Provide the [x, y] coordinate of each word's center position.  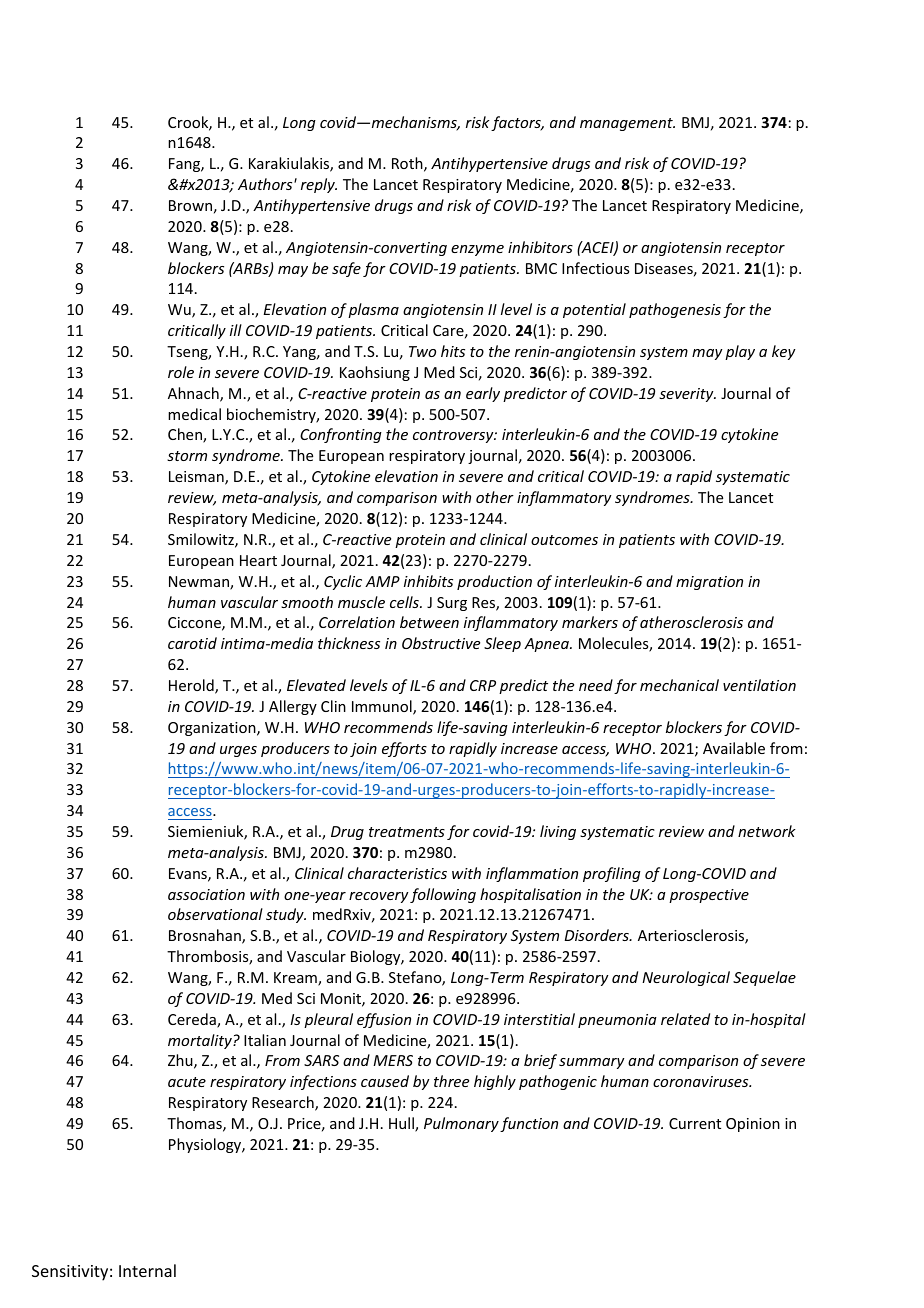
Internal [147, 1270]
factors [517, 123]
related [685, 1019]
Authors [266, 184]
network [767, 831]
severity [687, 395]
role [181, 372]
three [451, 1081]
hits [453, 351]
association [206, 894]
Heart [258, 560]
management [627, 124]
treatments [407, 832]
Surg [452, 604]
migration [709, 583]
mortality [201, 1041]
